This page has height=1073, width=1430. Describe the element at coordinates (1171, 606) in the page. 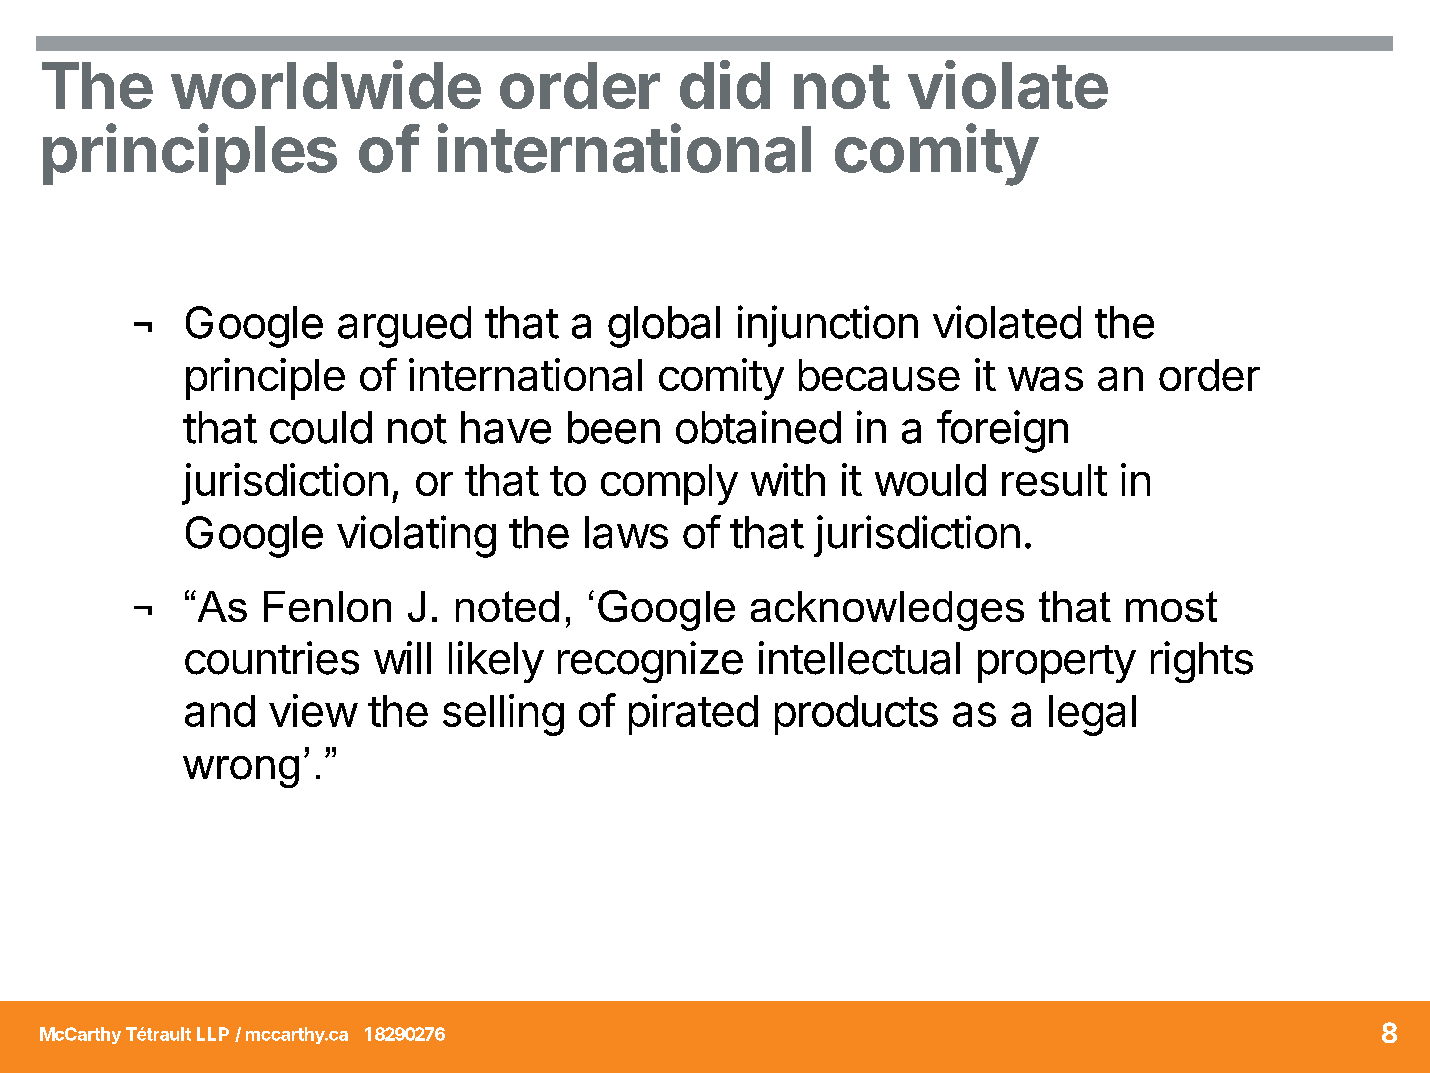

I see `most` at that location.
